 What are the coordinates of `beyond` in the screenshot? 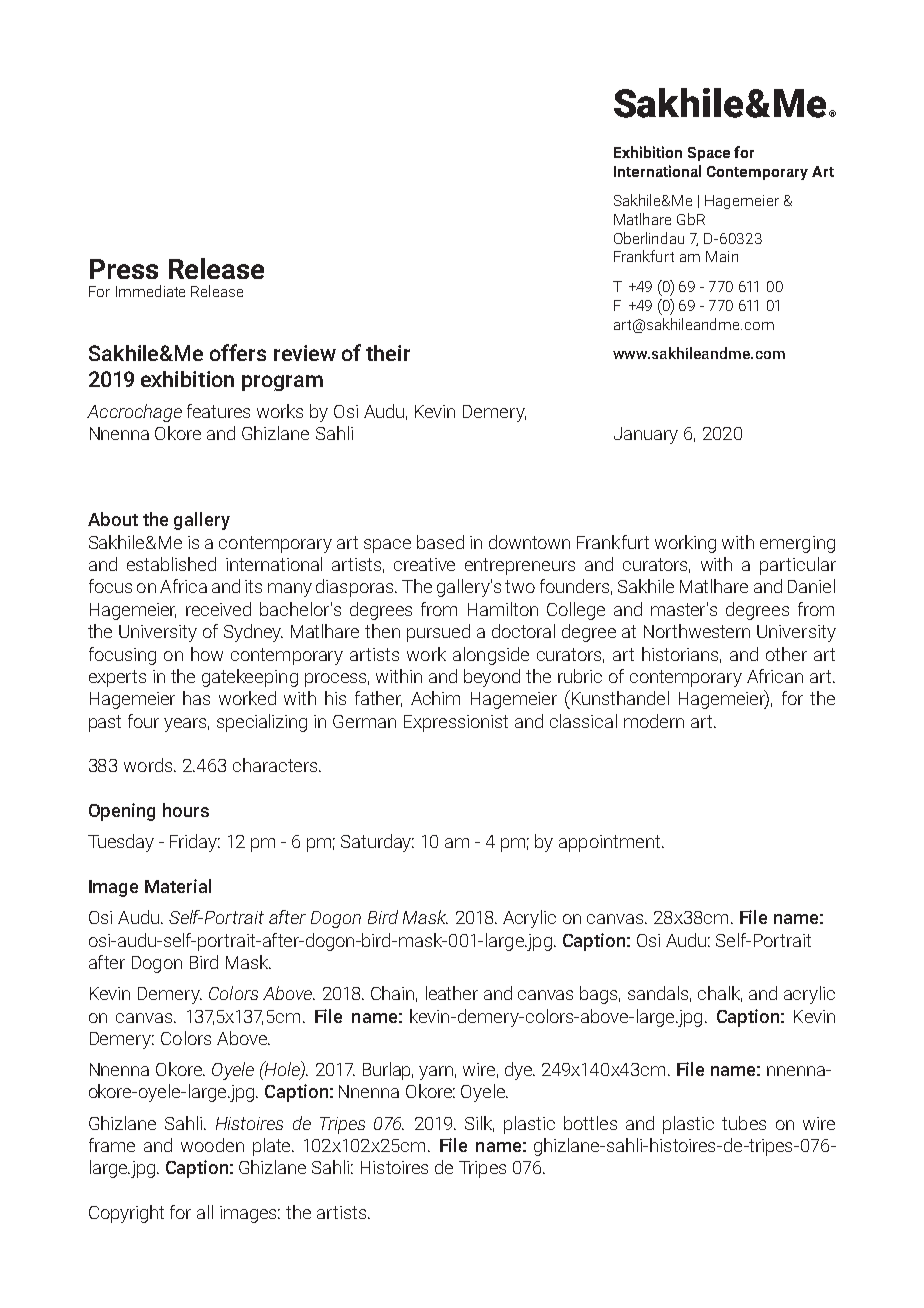 It's located at (492, 678).
